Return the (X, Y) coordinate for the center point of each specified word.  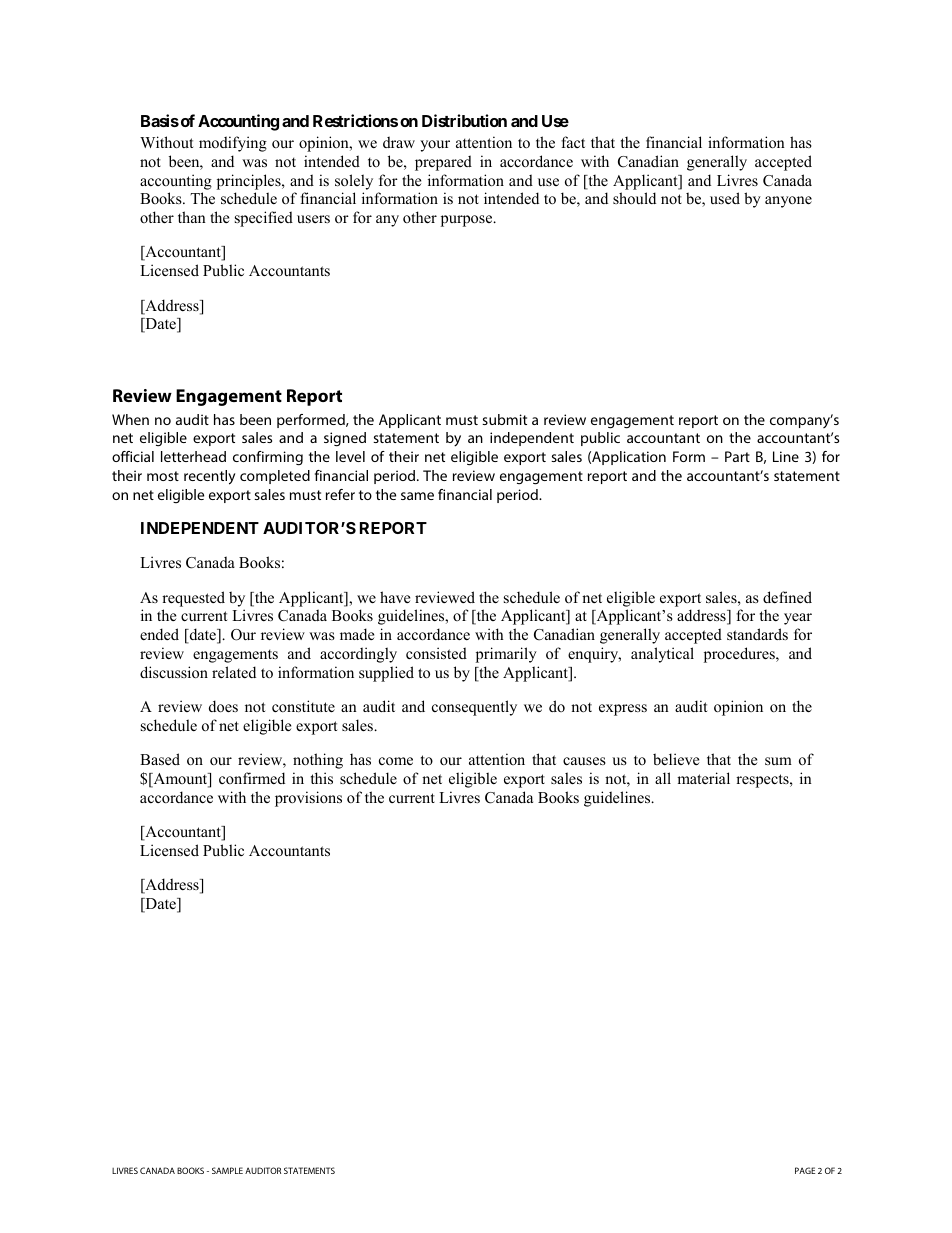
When (130, 419)
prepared (443, 163)
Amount (180, 780)
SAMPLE (227, 1170)
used (725, 198)
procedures (740, 655)
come (396, 761)
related (234, 672)
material (703, 778)
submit (504, 419)
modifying (233, 144)
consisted (436, 653)
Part (737, 456)
